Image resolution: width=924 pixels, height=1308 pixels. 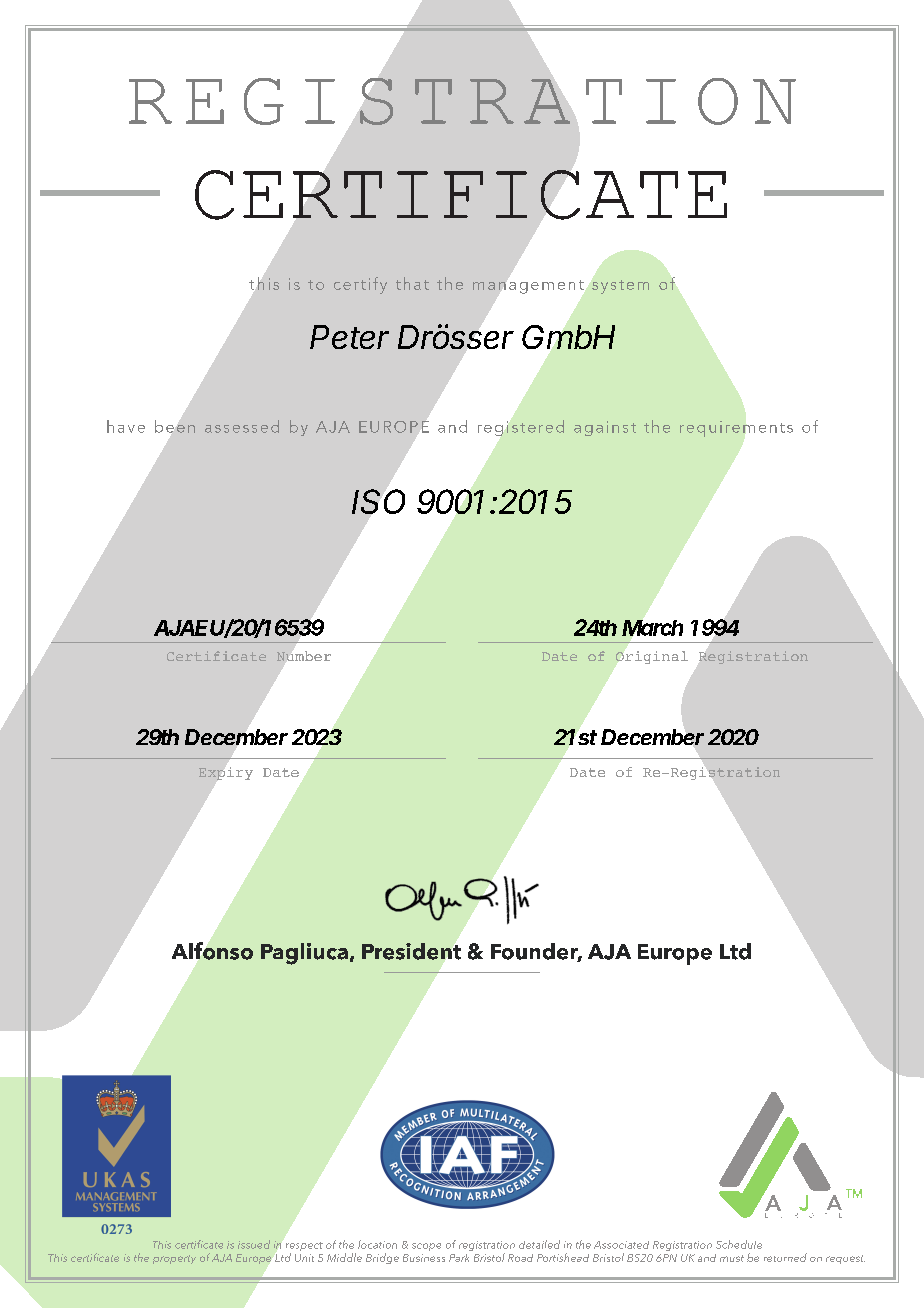 What do you see at coordinates (412, 283) in the page?
I see `that` at bounding box center [412, 283].
